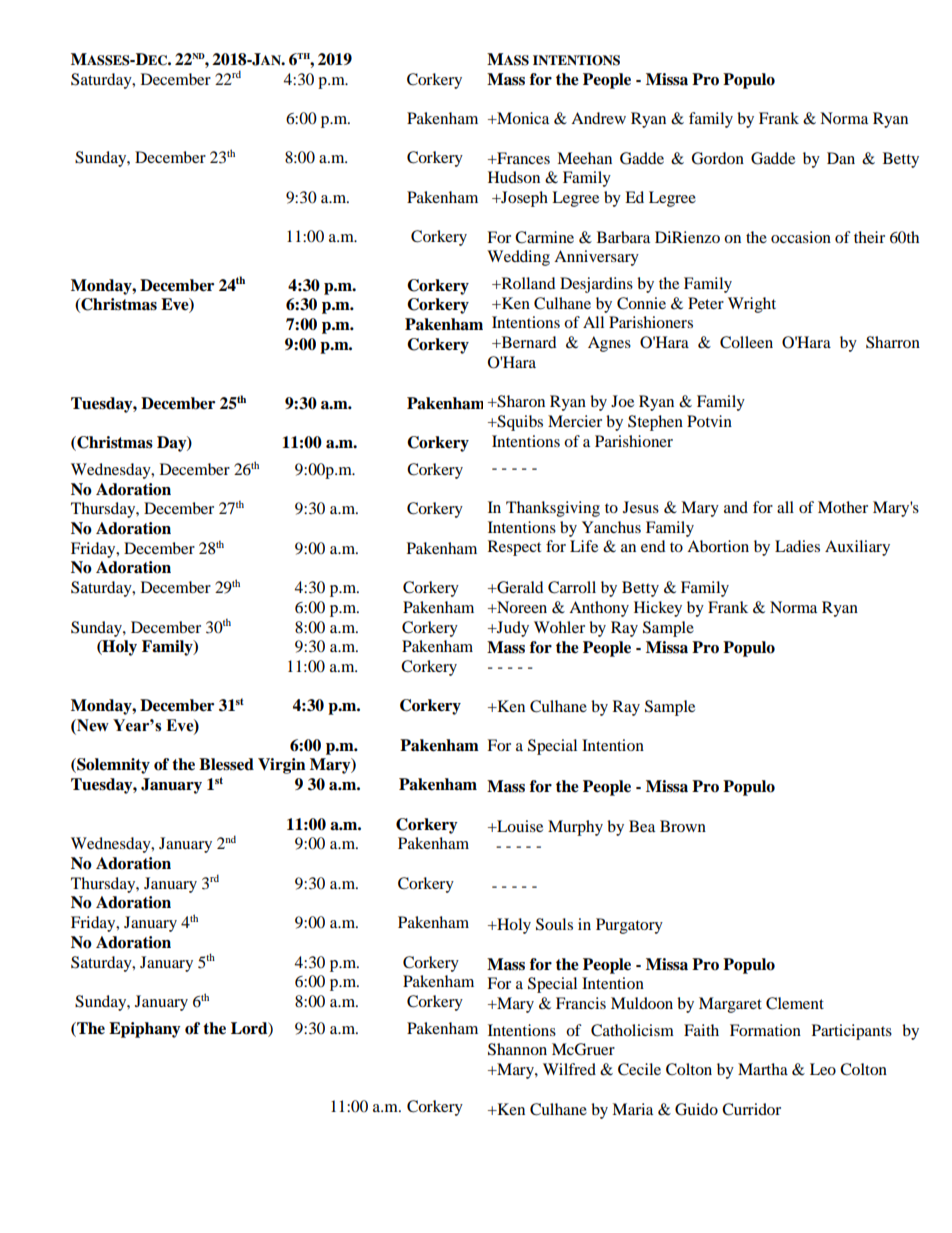  I want to click on Louise, so click(519, 826).
